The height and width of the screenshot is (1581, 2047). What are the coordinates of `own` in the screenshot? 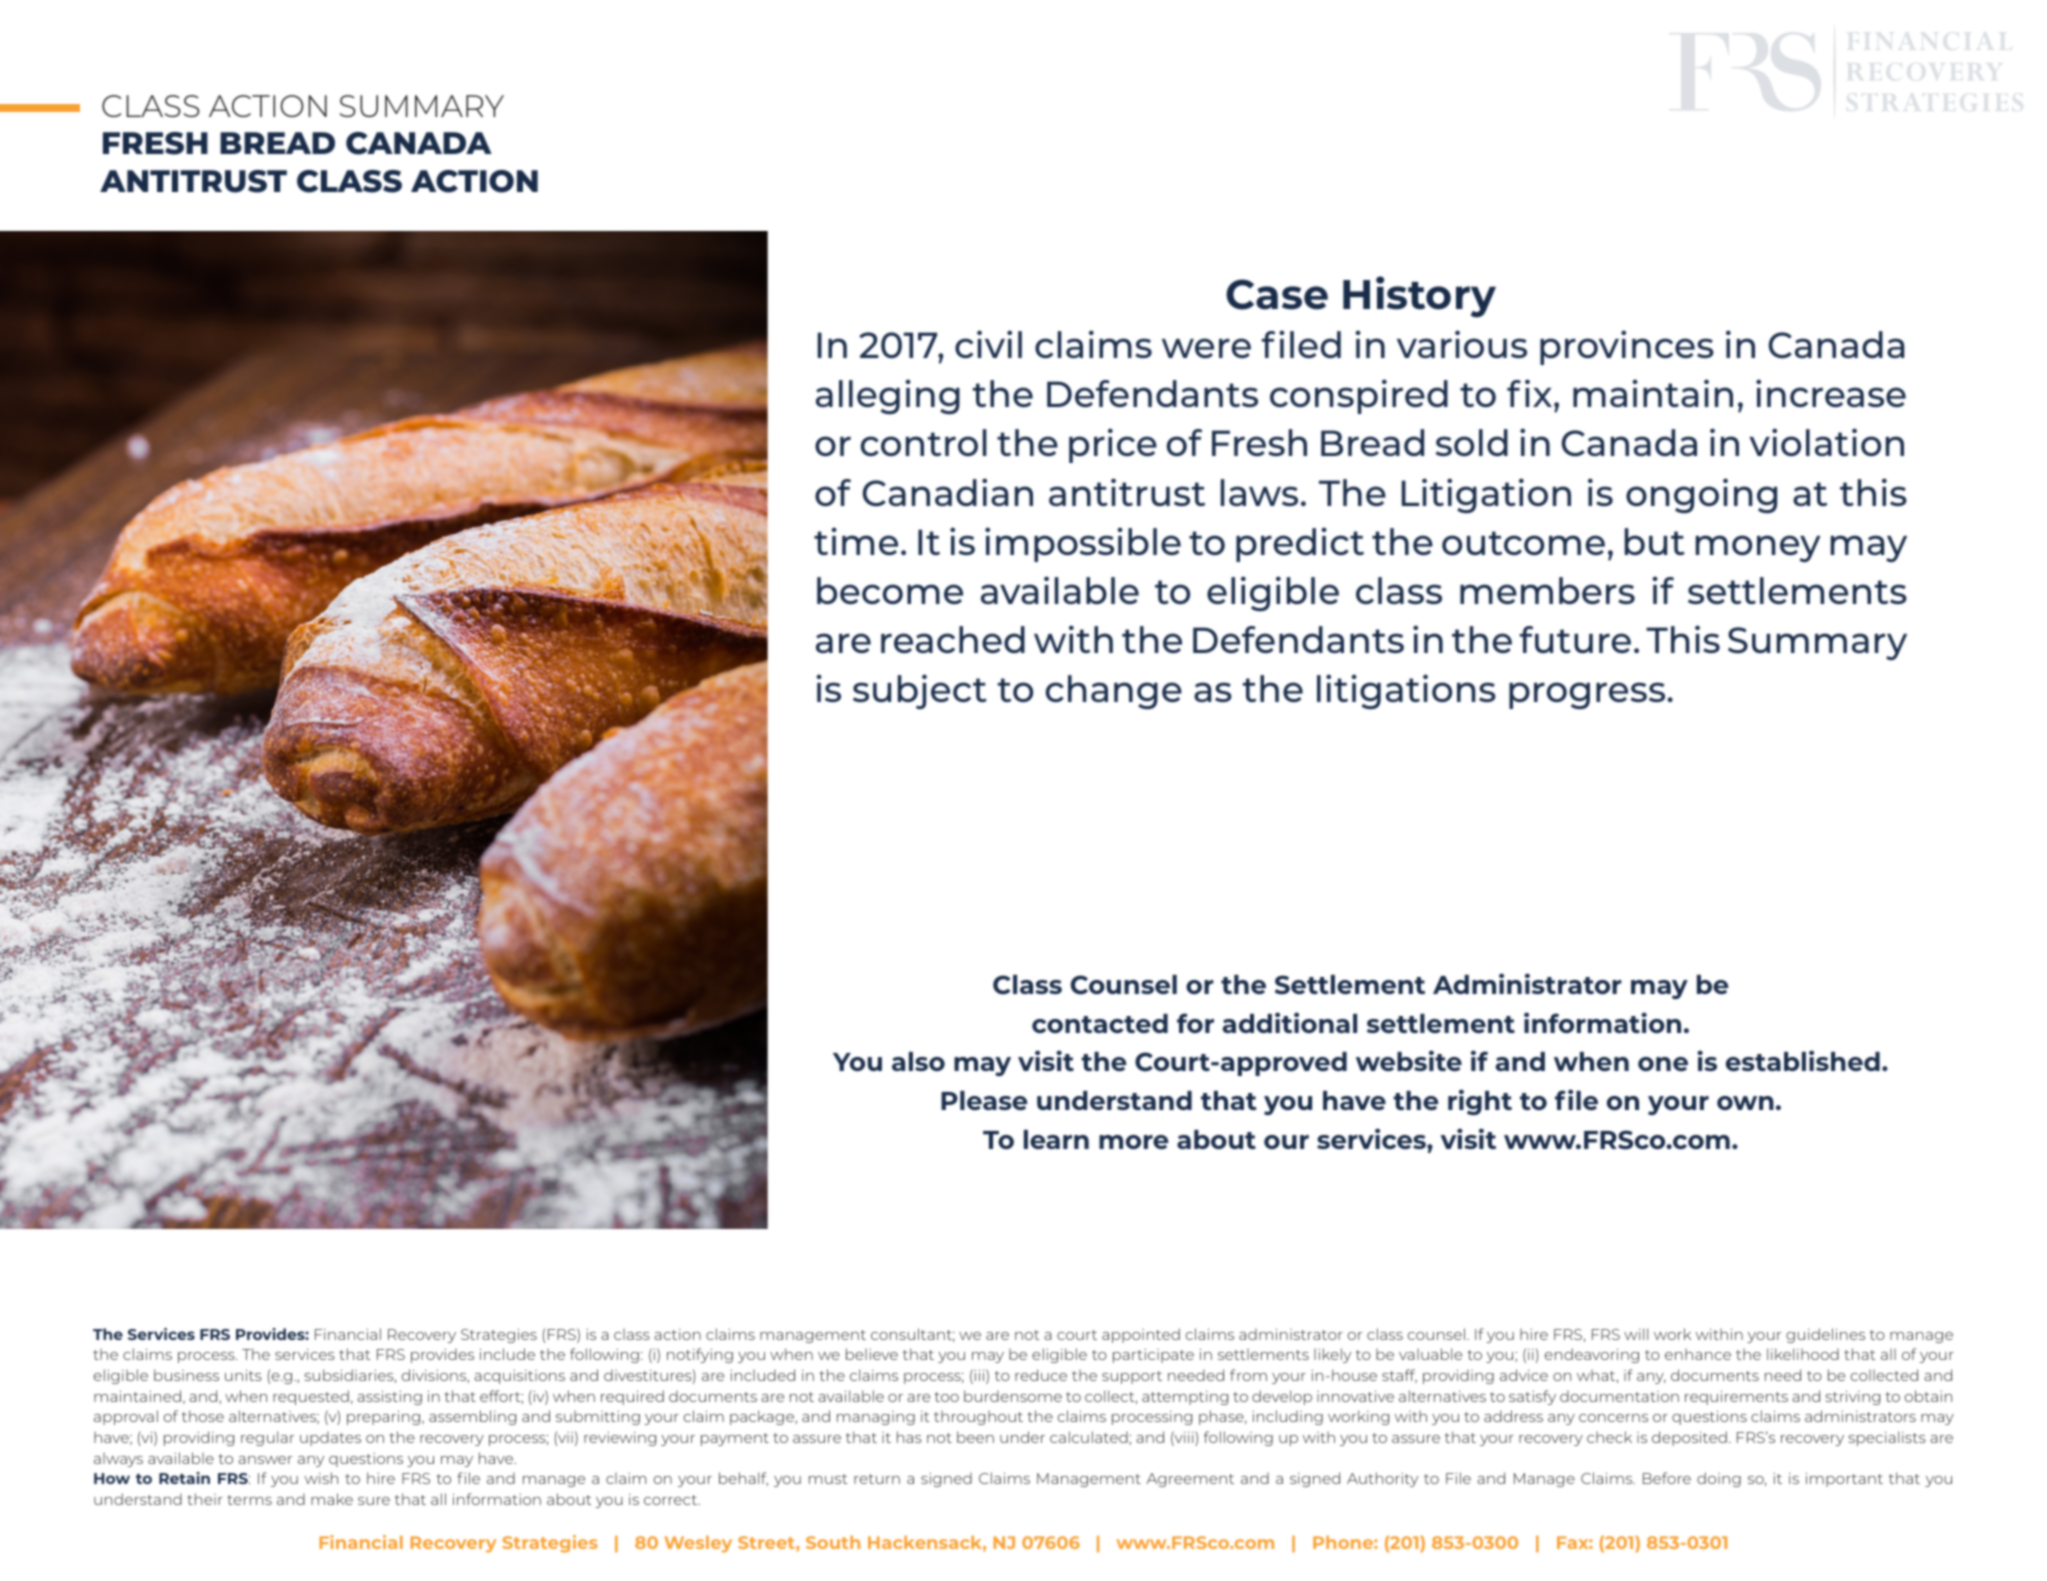 It's located at (1745, 1103).
